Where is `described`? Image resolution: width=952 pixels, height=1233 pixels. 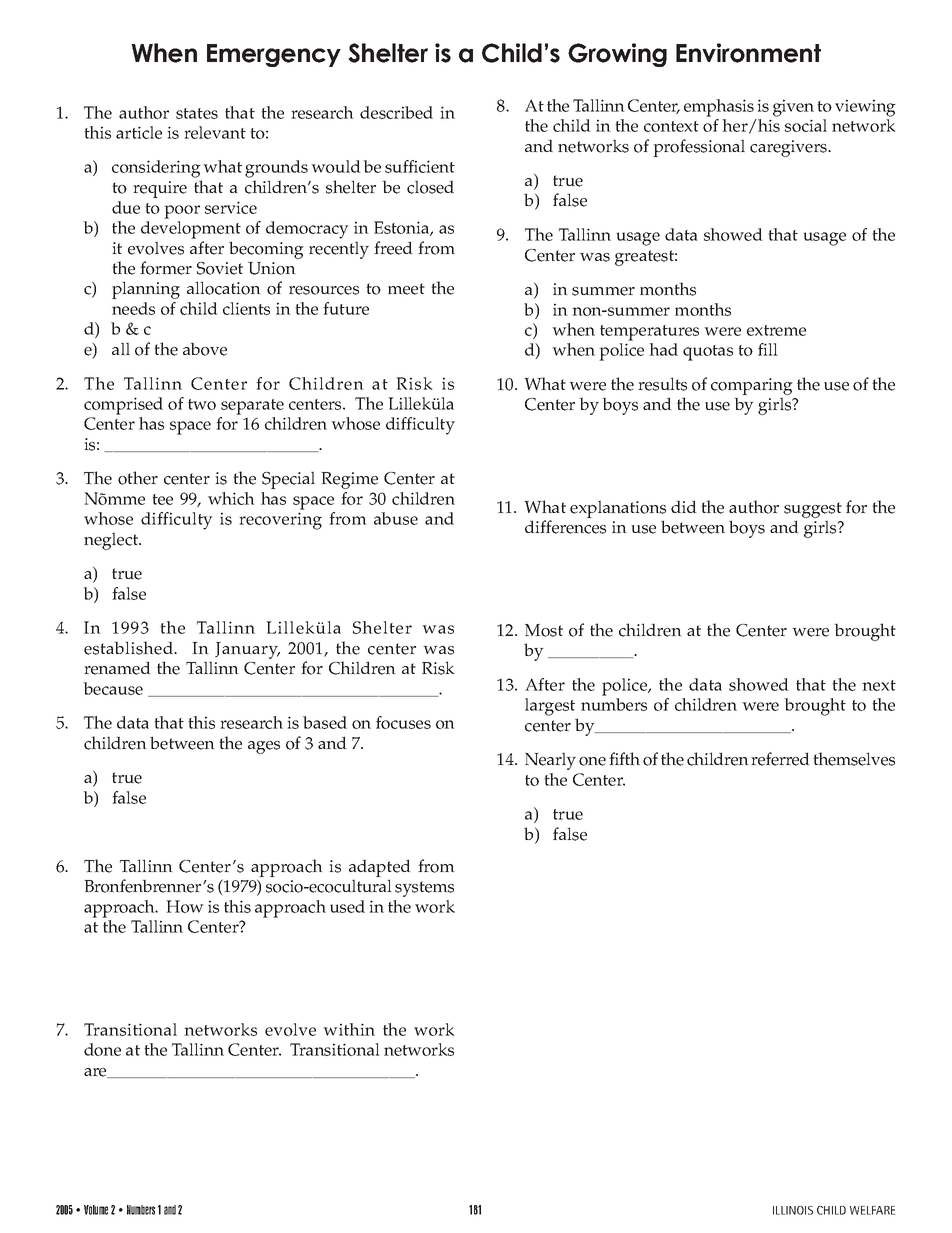
described is located at coordinates (396, 112).
